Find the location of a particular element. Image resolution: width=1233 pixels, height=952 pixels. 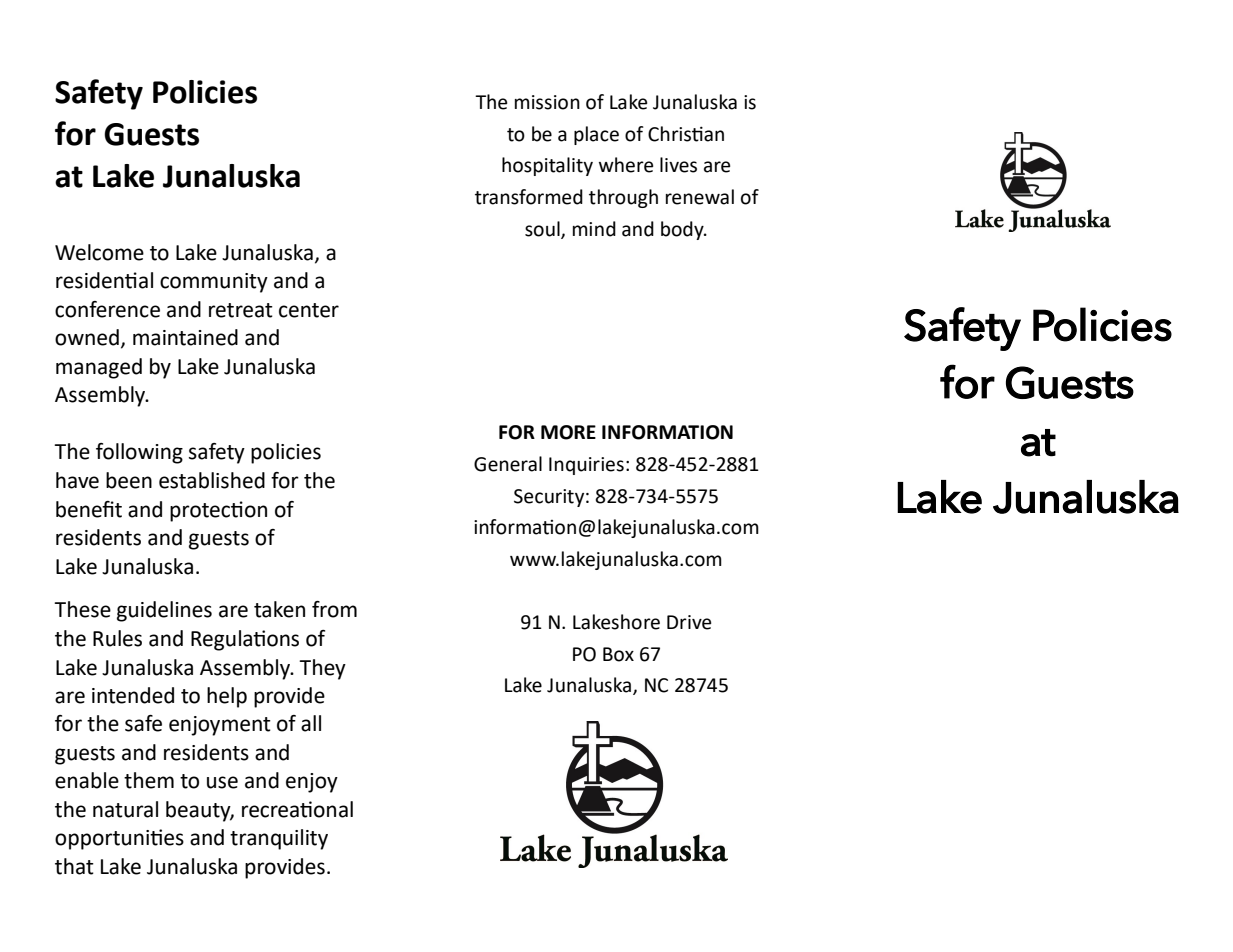

Welcome is located at coordinates (99, 252).
